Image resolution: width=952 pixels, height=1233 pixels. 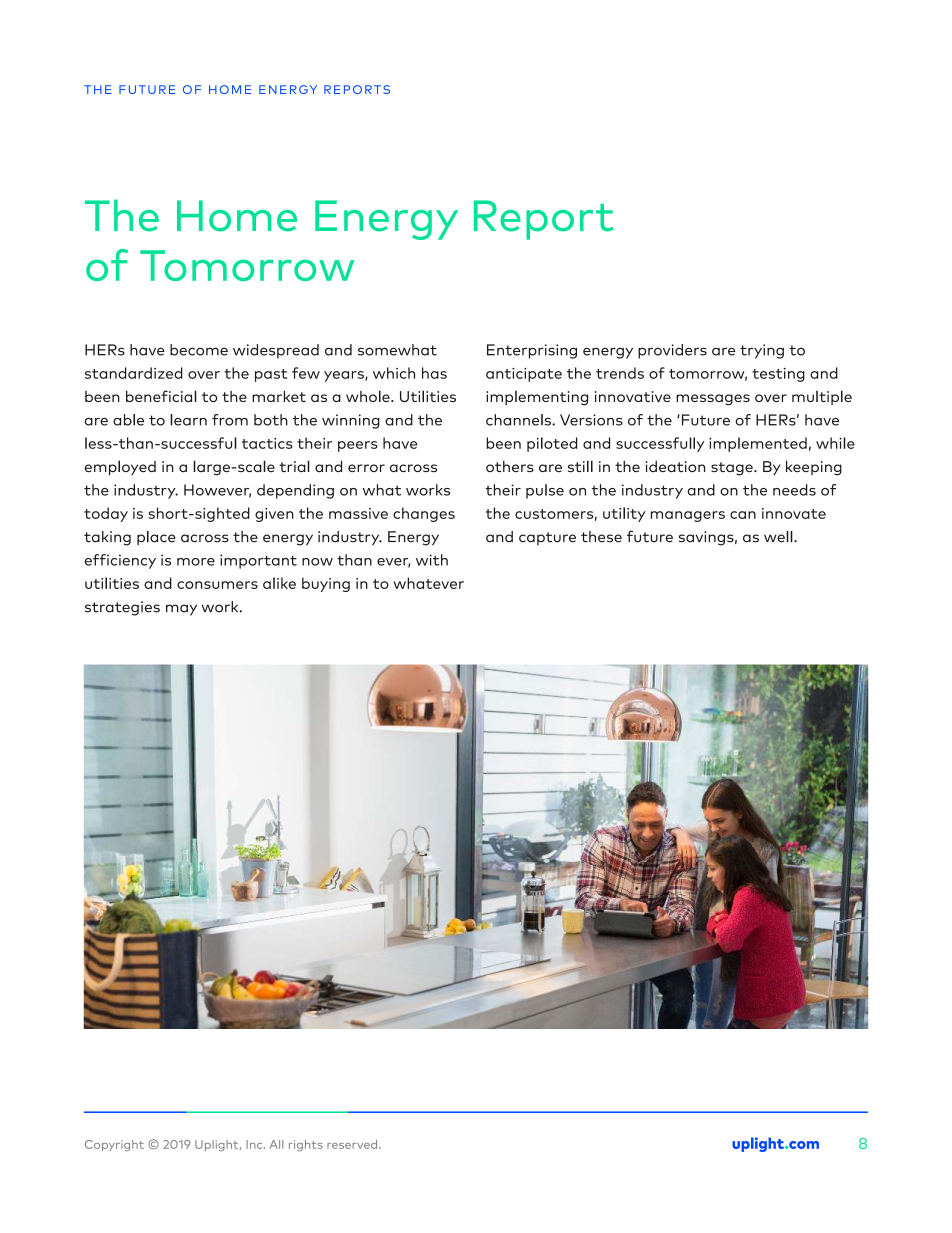 I want to click on changes, so click(x=424, y=514).
